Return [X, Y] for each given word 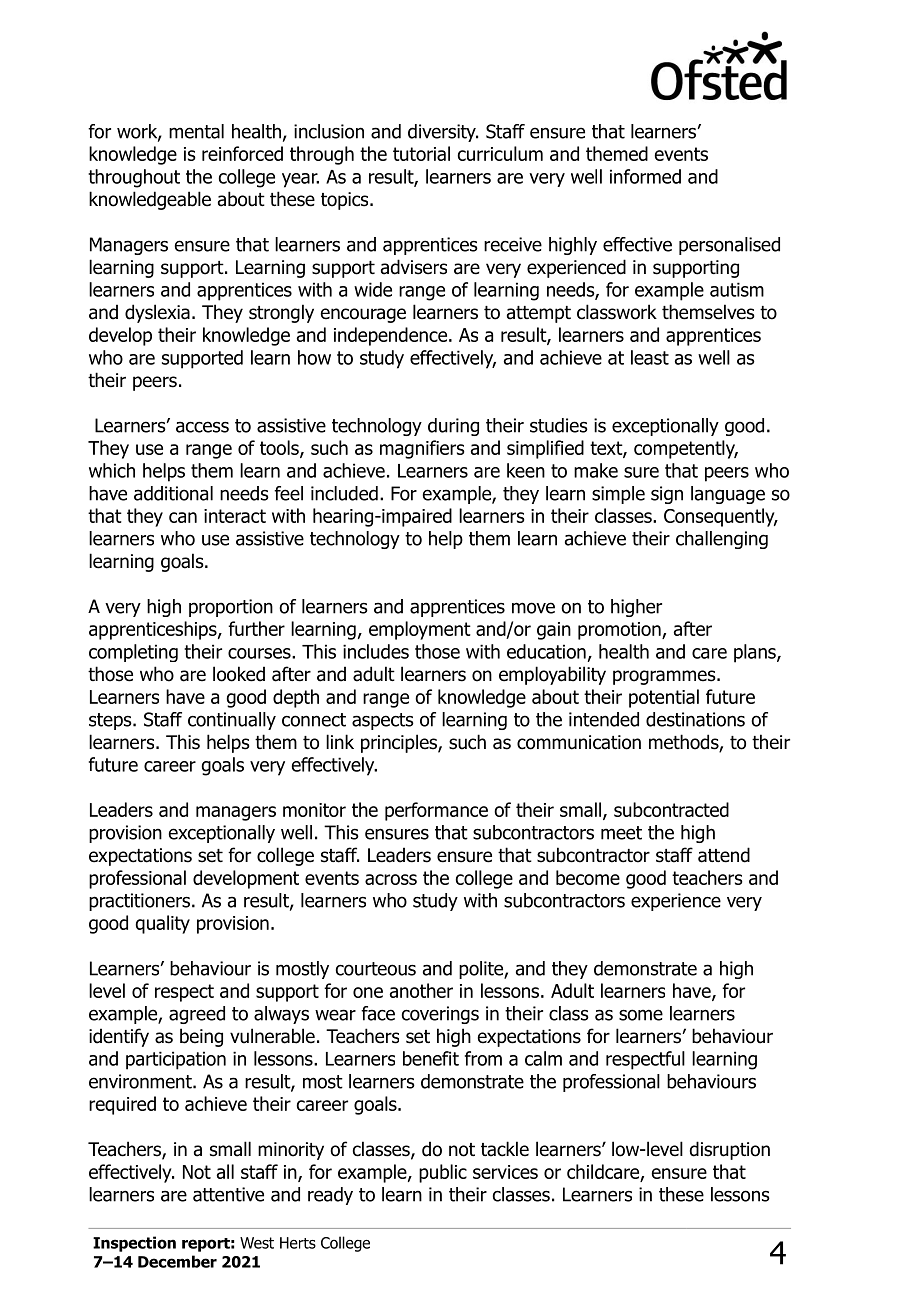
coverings [440, 1015]
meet [621, 833]
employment [420, 630]
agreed [197, 1015]
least [650, 357]
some [641, 1015]
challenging [722, 540]
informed [645, 176]
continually [232, 721]
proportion [231, 608]
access [202, 427]
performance [436, 811]
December [177, 1261]
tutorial [421, 153]
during [453, 427]
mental [196, 131]
